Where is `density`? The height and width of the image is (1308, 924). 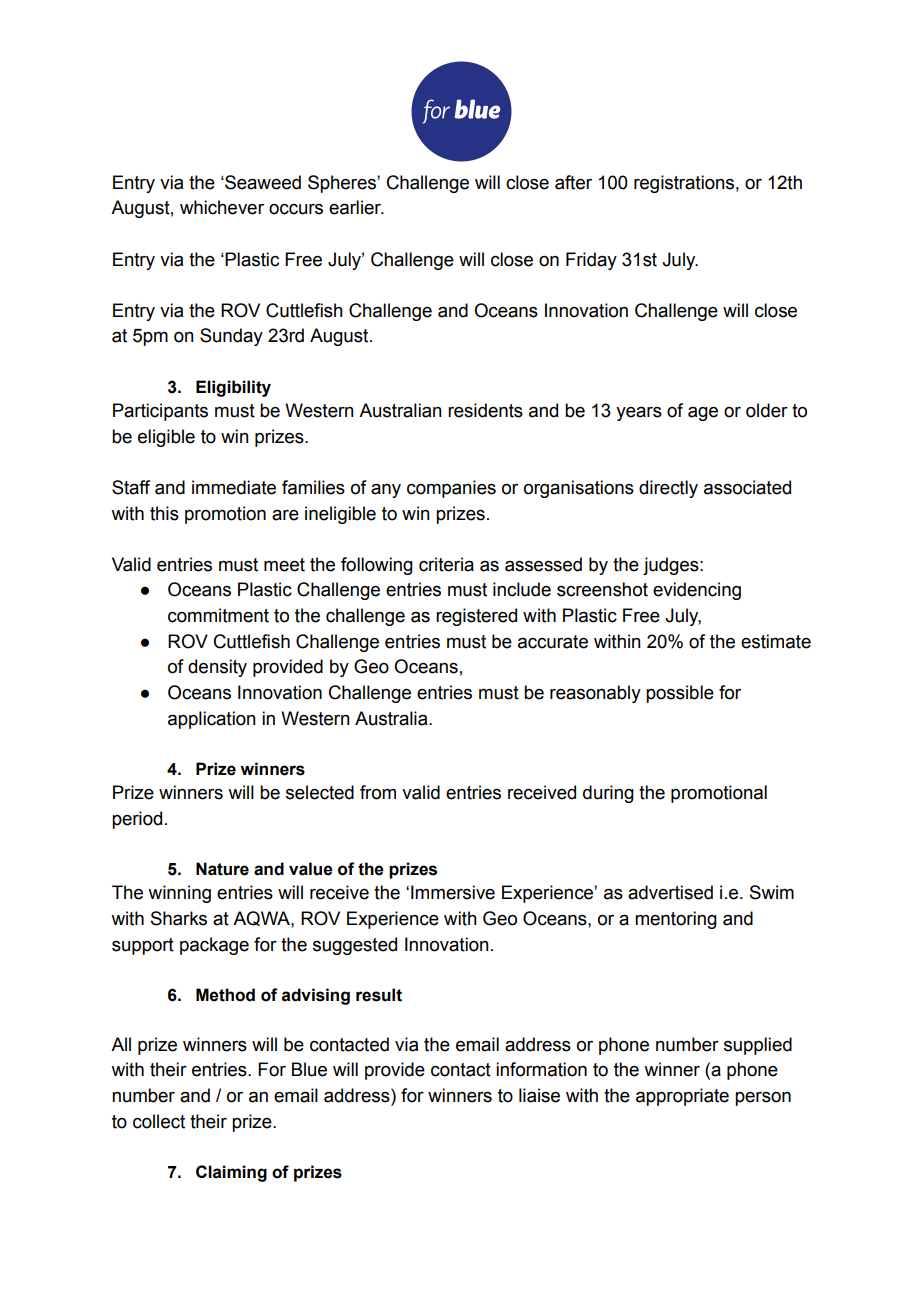 density is located at coordinates (217, 668).
